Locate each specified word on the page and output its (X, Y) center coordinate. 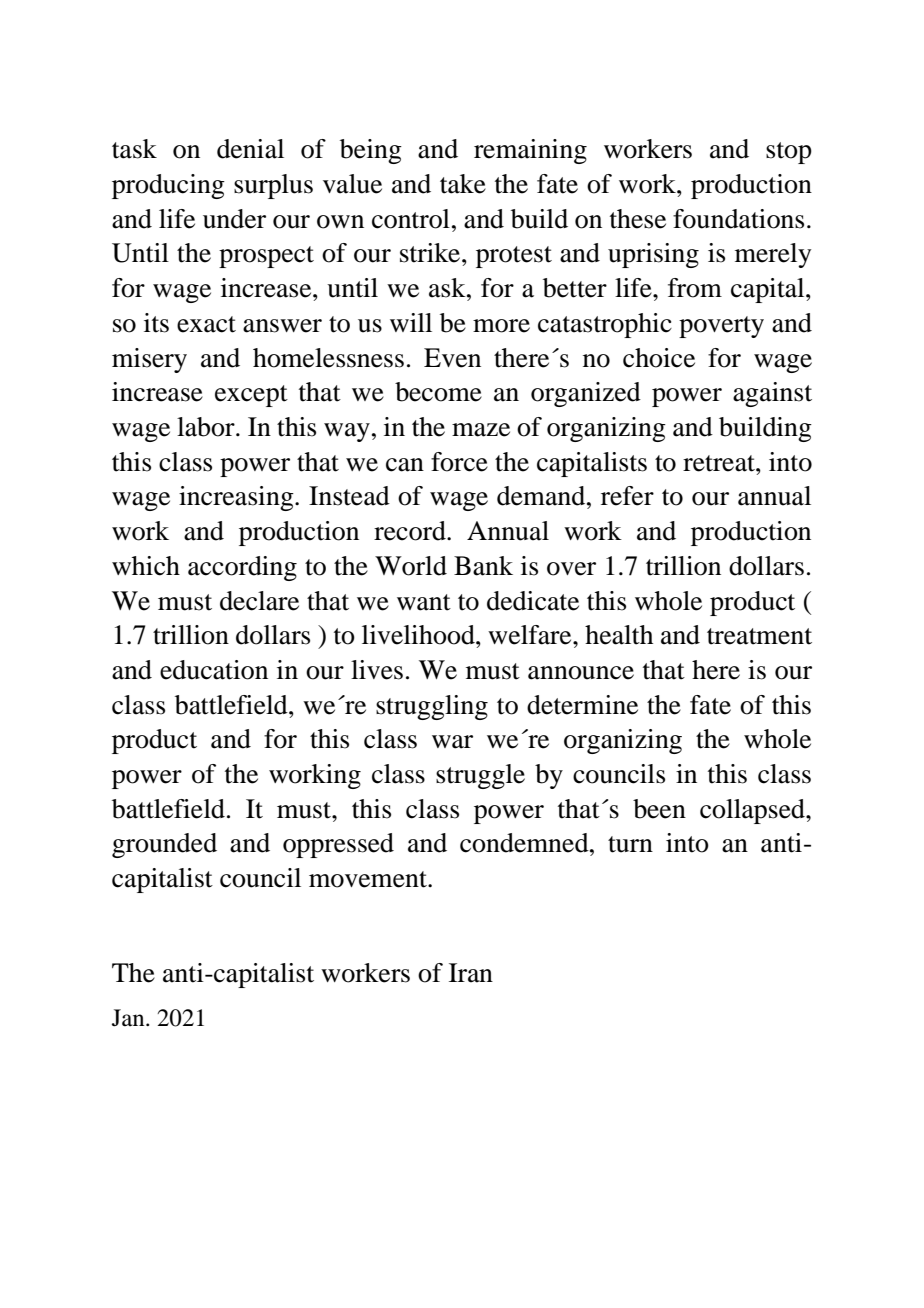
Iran (471, 973)
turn (630, 844)
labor (207, 427)
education (214, 670)
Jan (129, 1018)
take (463, 184)
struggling (432, 707)
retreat (720, 463)
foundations (738, 219)
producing (168, 186)
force (459, 462)
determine (582, 705)
